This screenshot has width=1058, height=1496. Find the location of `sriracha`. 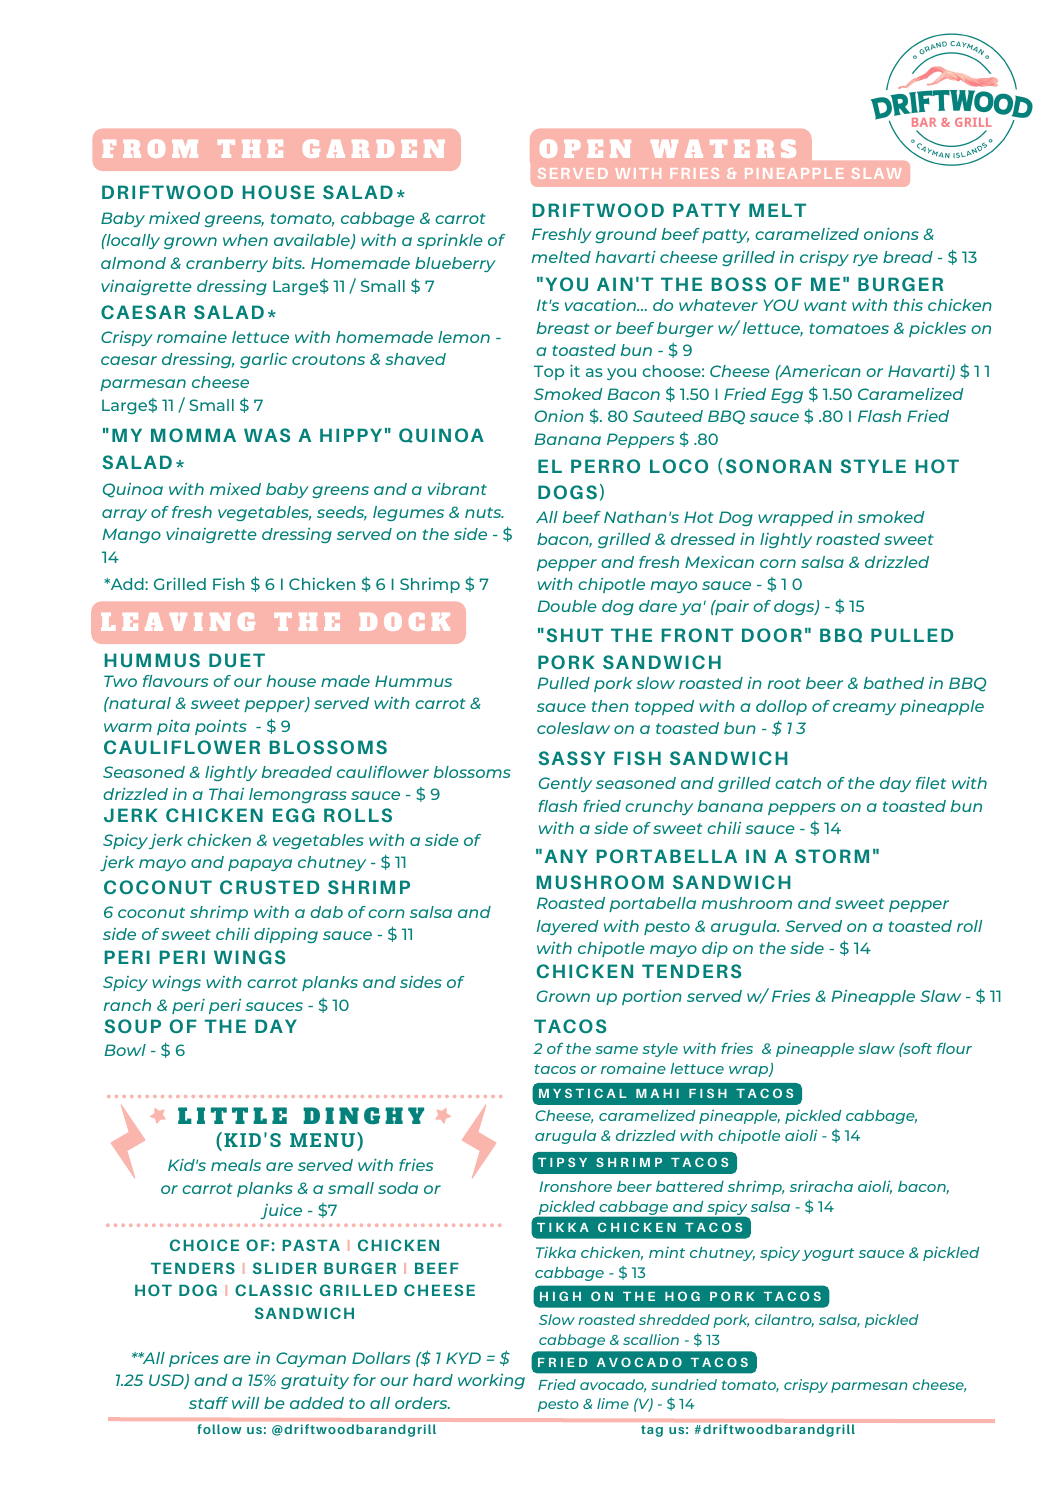

sriracha is located at coordinates (821, 1186).
